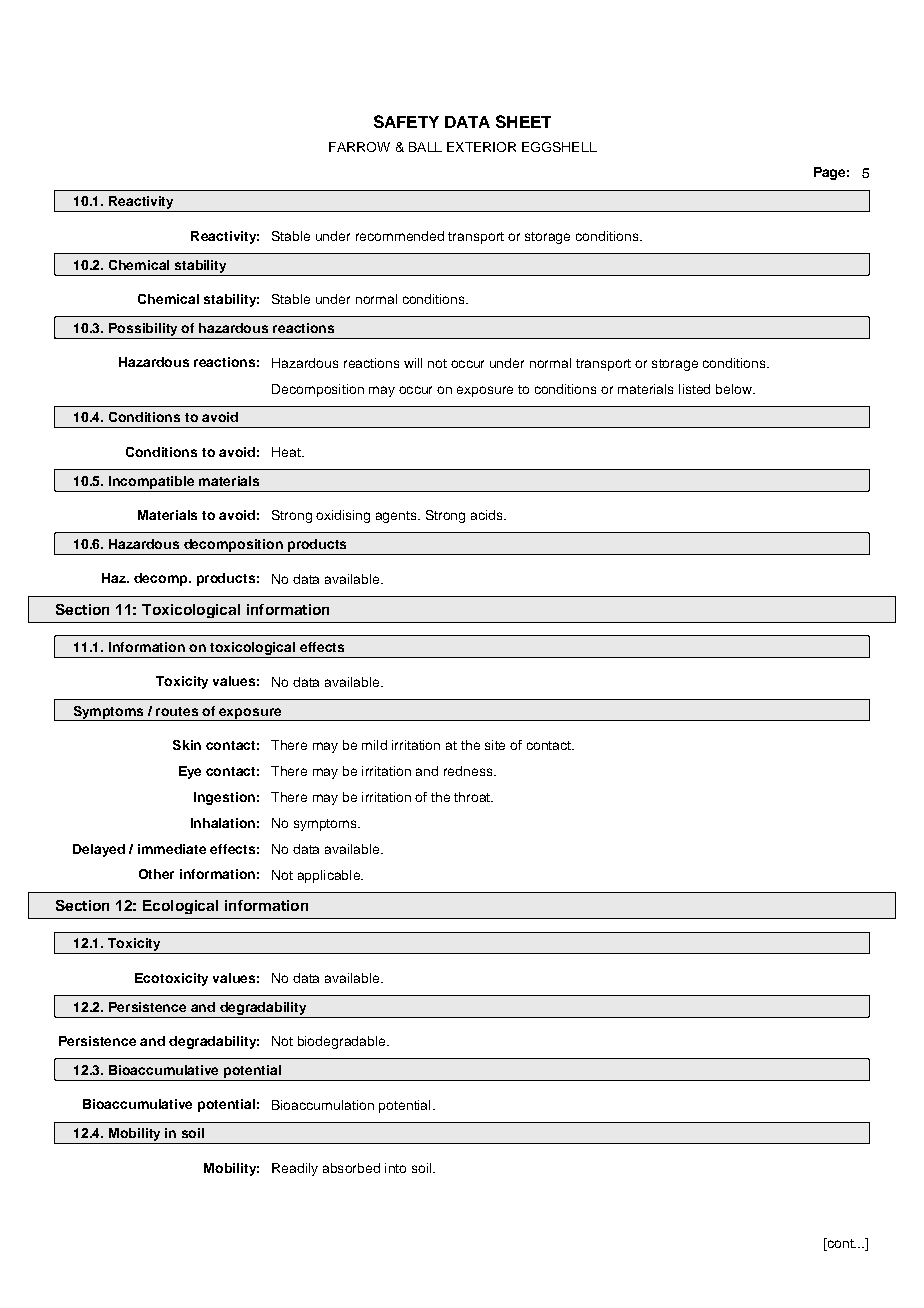 Image resolution: width=924 pixels, height=1308 pixels. What do you see at coordinates (351, 1168) in the document?
I see `absorbed` at bounding box center [351, 1168].
